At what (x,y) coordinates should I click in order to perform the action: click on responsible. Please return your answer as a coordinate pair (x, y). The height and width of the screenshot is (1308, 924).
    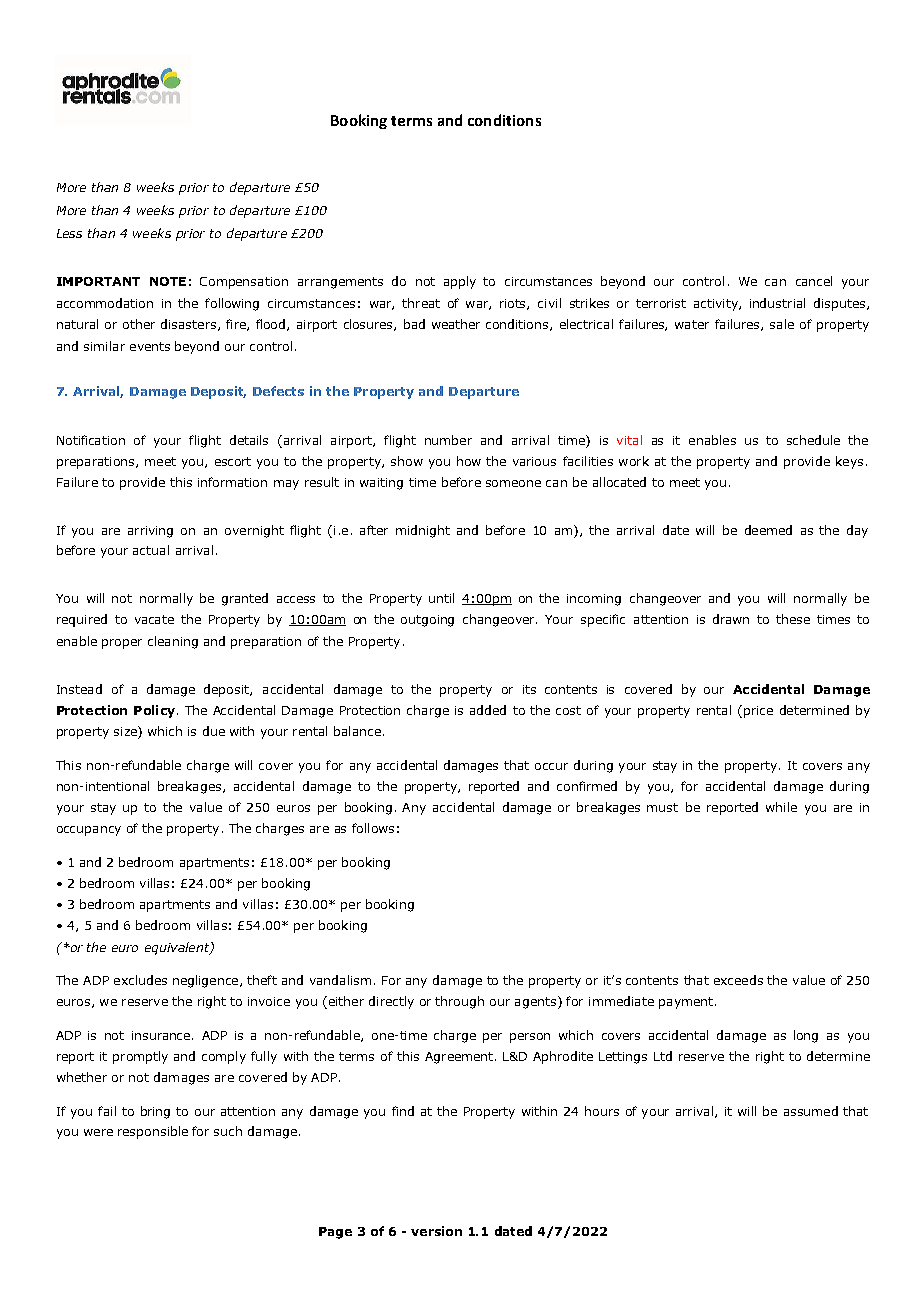
    Looking at the image, I should click on (153, 1132).
